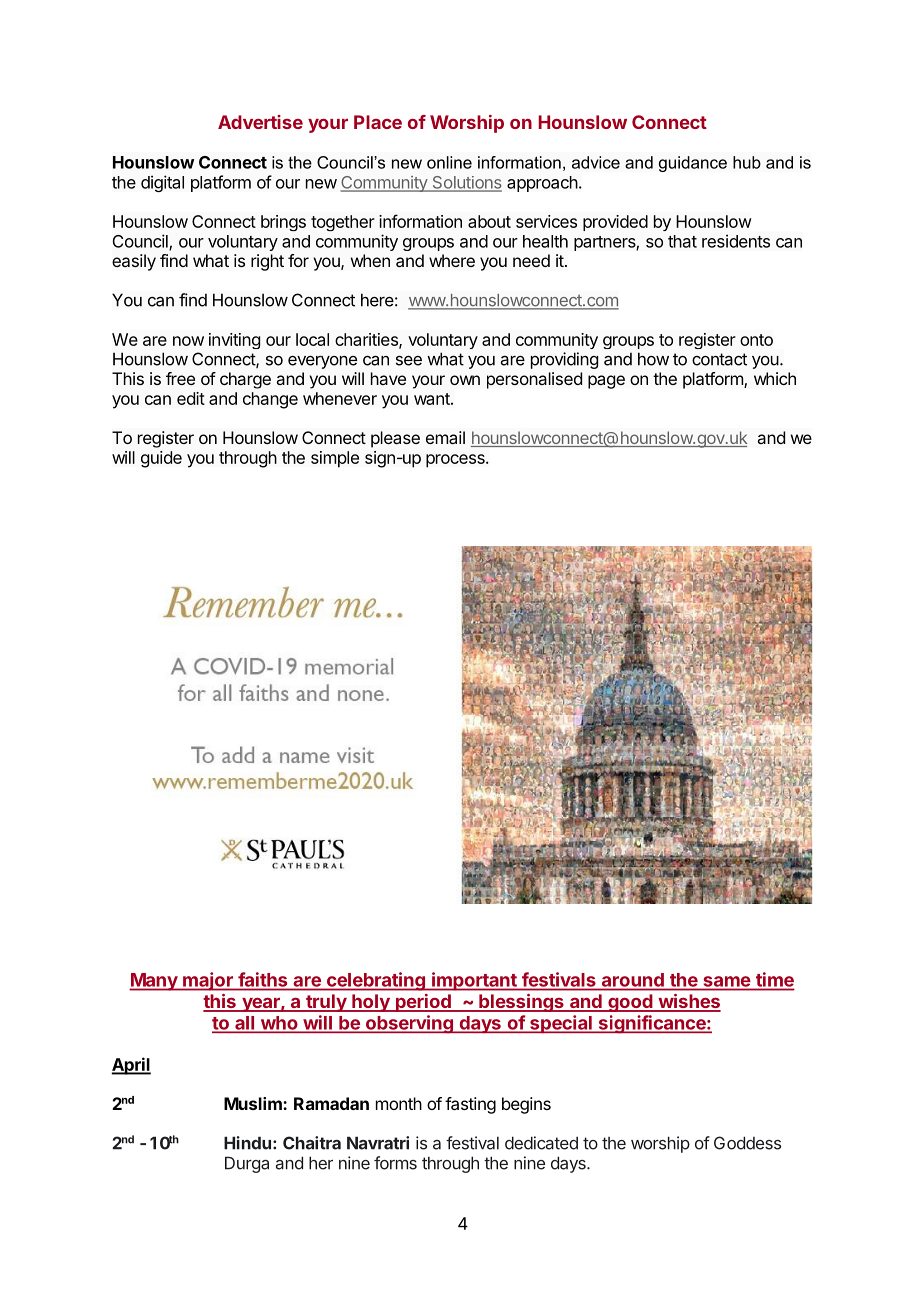 The width and height of the document is (924, 1308). I want to click on Hindu, so click(247, 1143).
